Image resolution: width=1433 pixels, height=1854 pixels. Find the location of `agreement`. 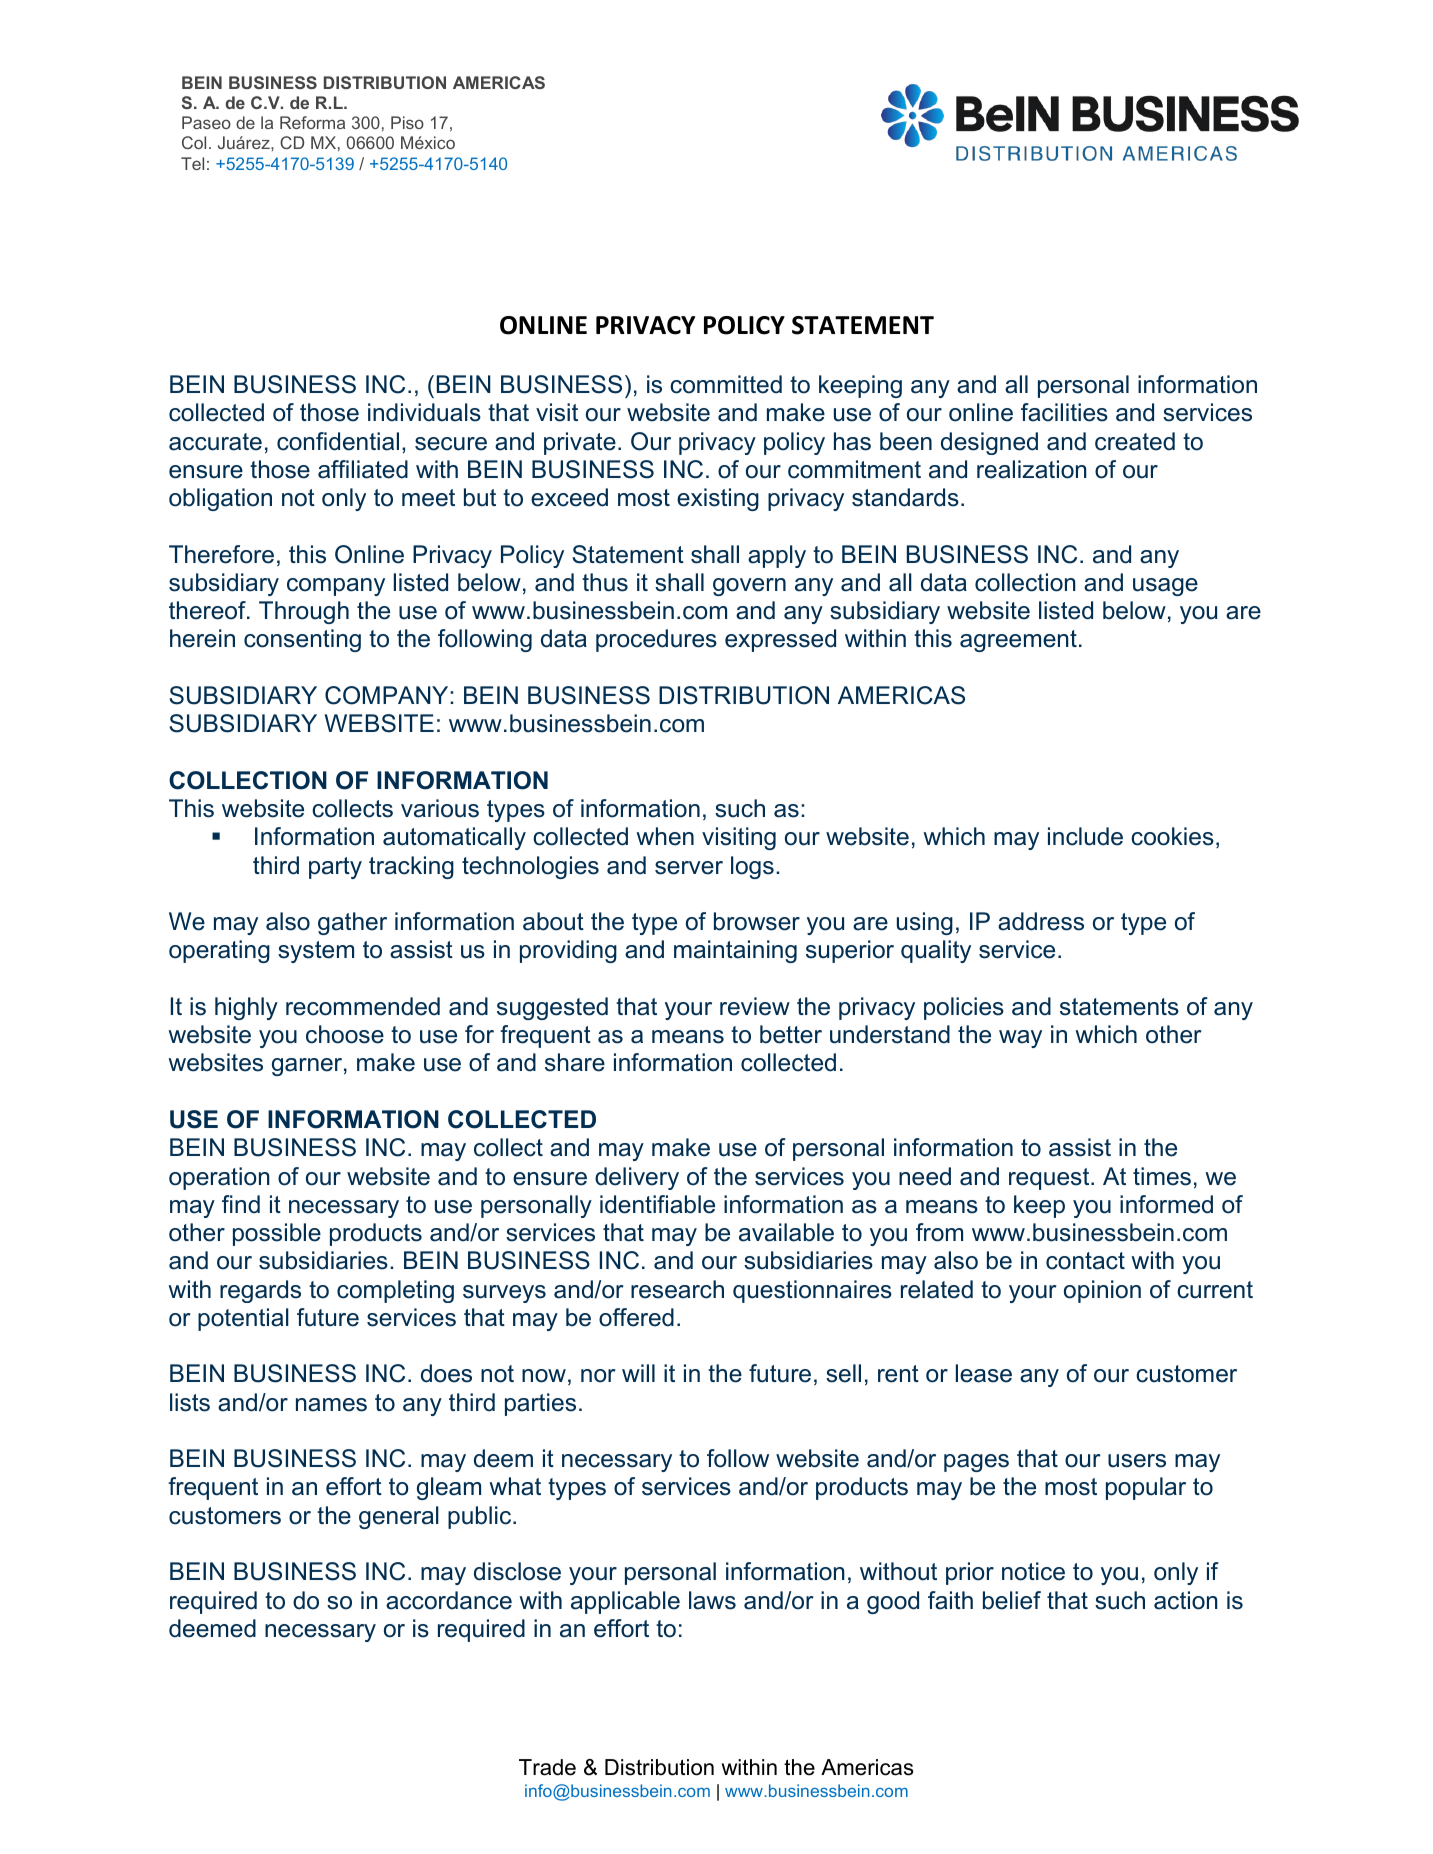

agreement is located at coordinates (1018, 641).
